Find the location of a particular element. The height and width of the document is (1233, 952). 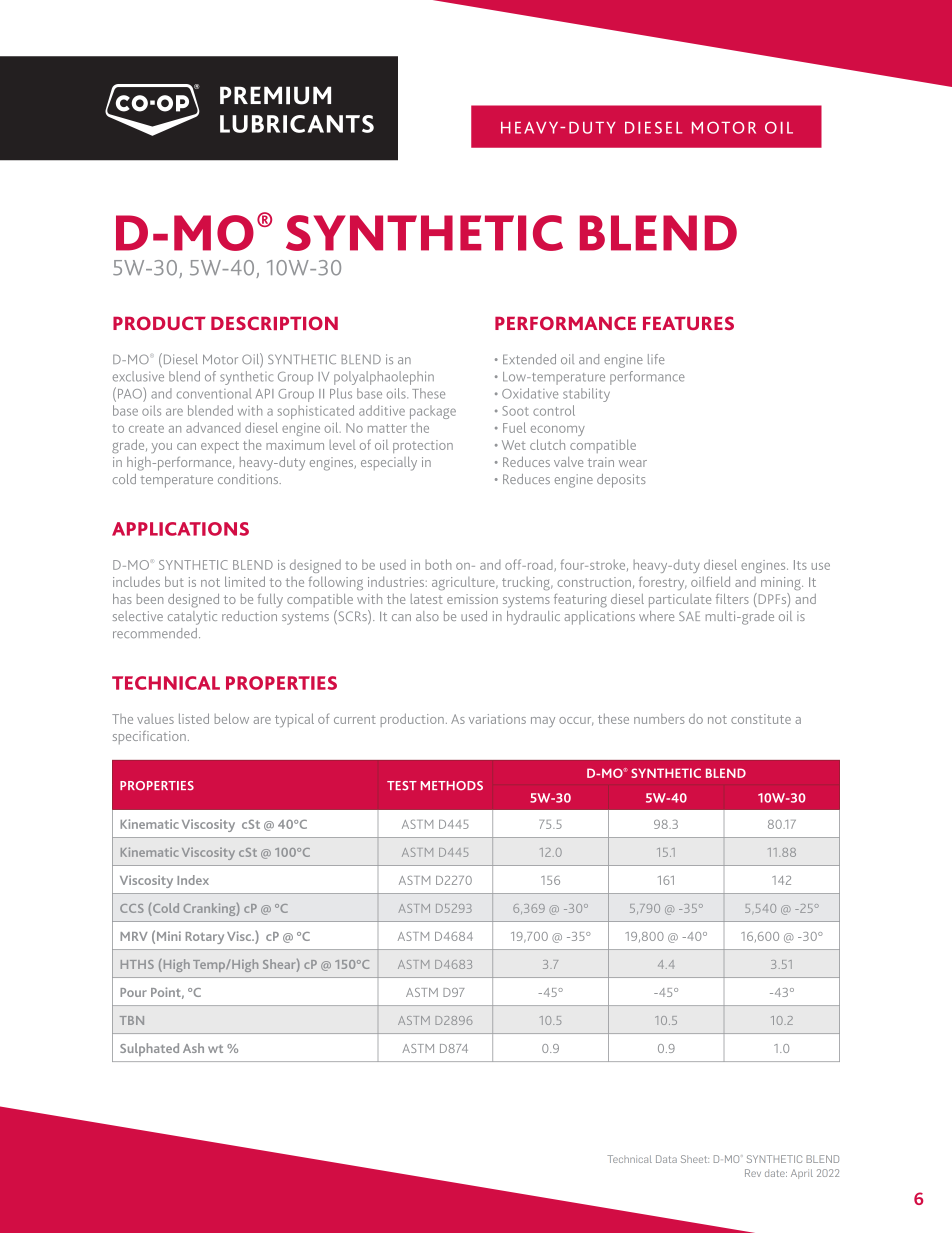

constitute is located at coordinates (761, 719).
